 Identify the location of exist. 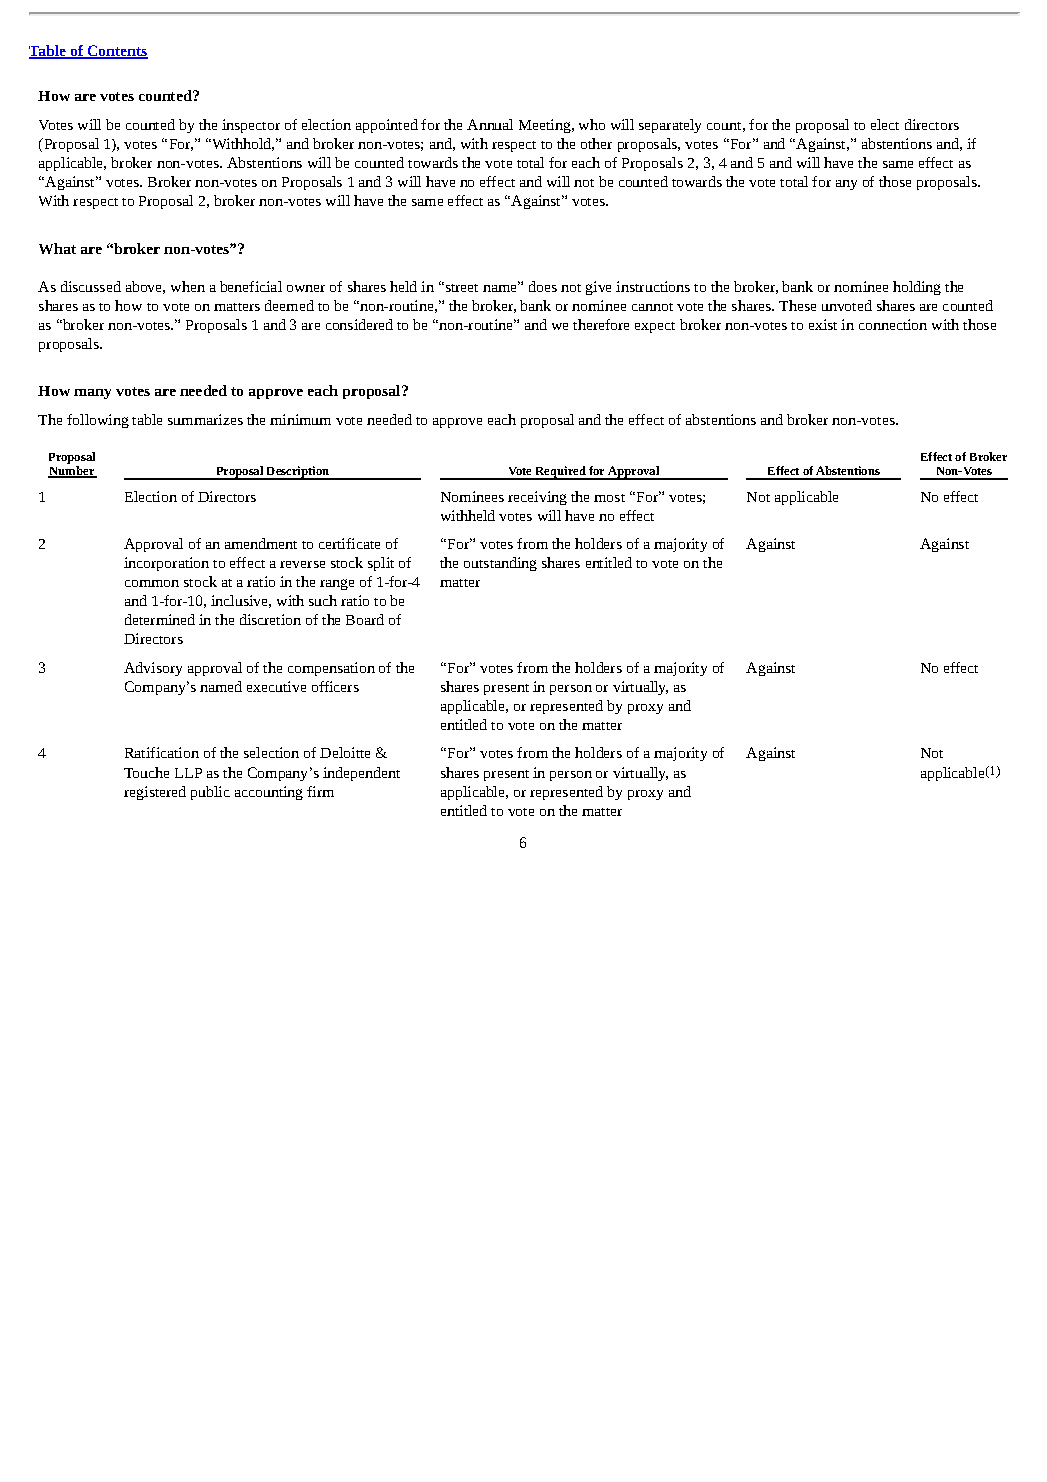
(823, 324).
